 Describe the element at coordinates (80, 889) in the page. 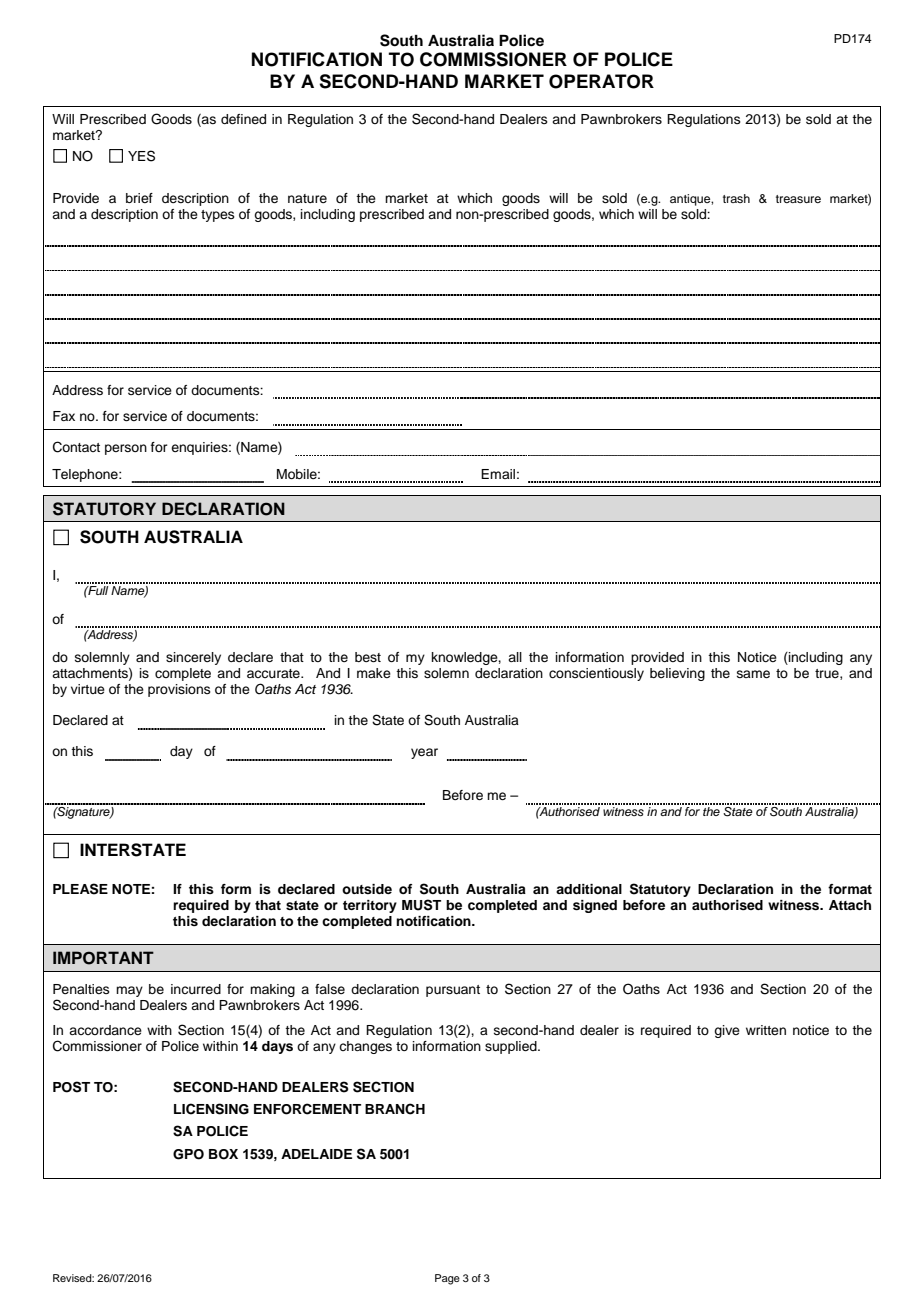

I see `PLEASE` at that location.
